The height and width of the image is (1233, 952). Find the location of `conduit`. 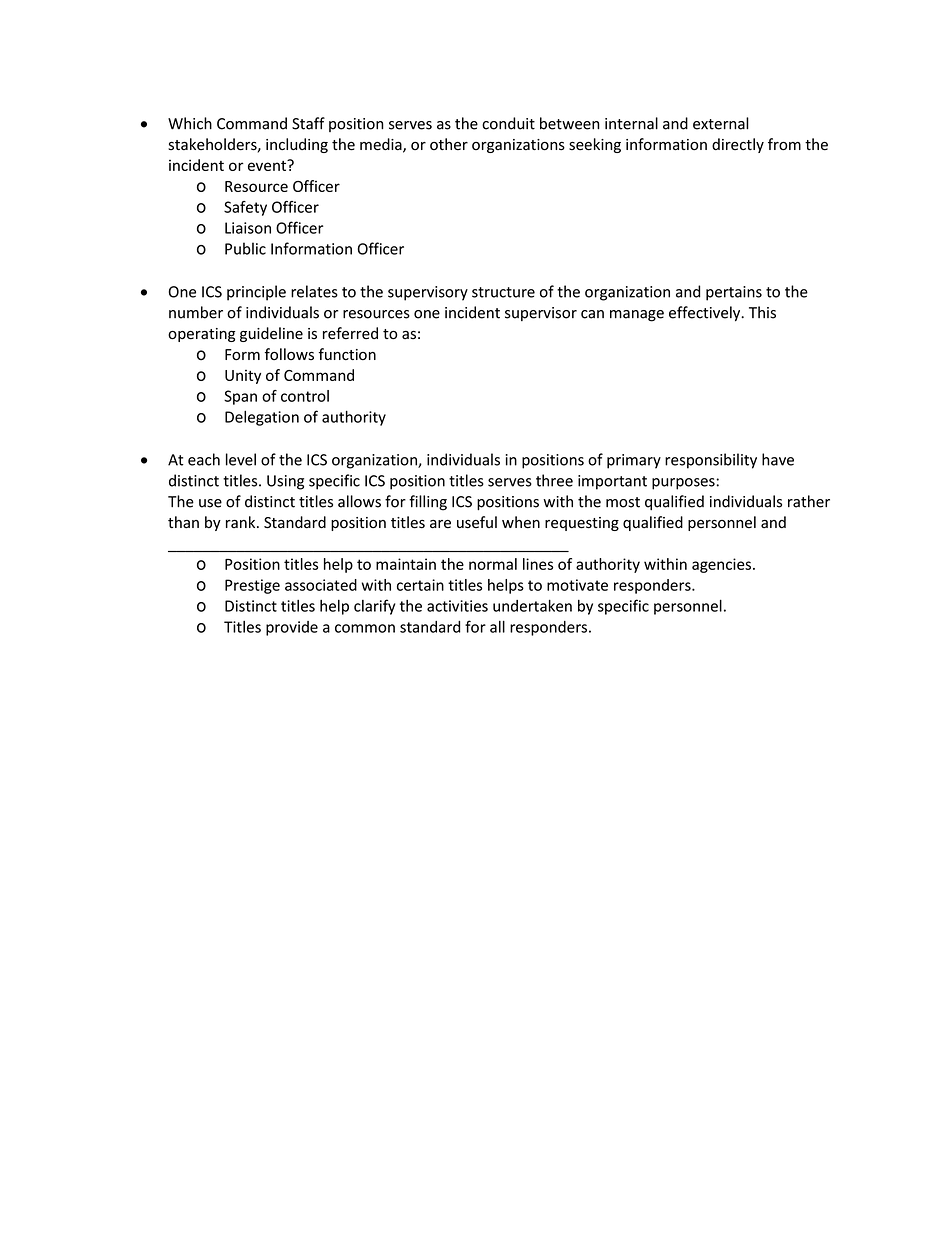

conduit is located at coordinates (508, 123).
